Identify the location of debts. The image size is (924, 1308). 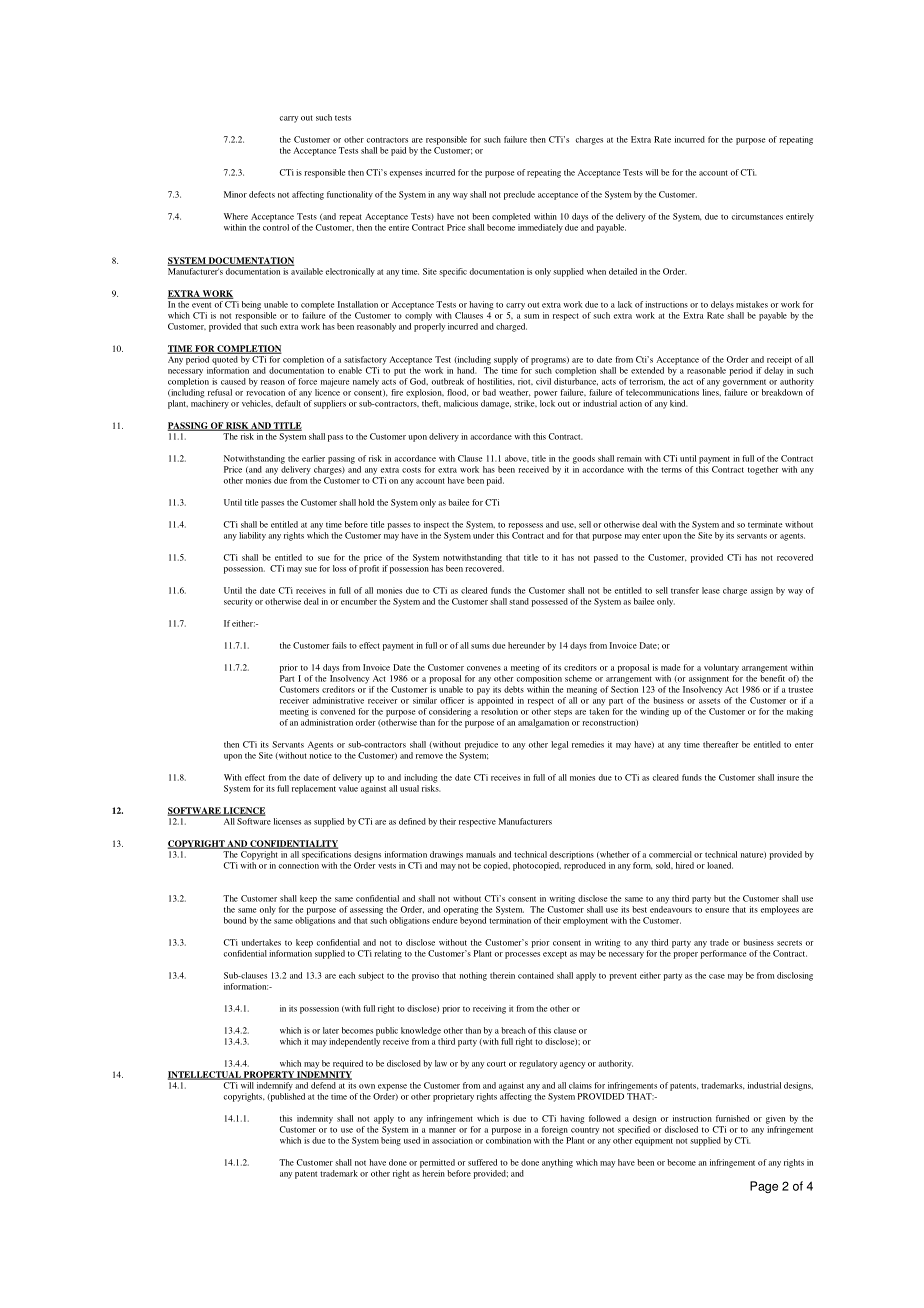
(514, 689).
